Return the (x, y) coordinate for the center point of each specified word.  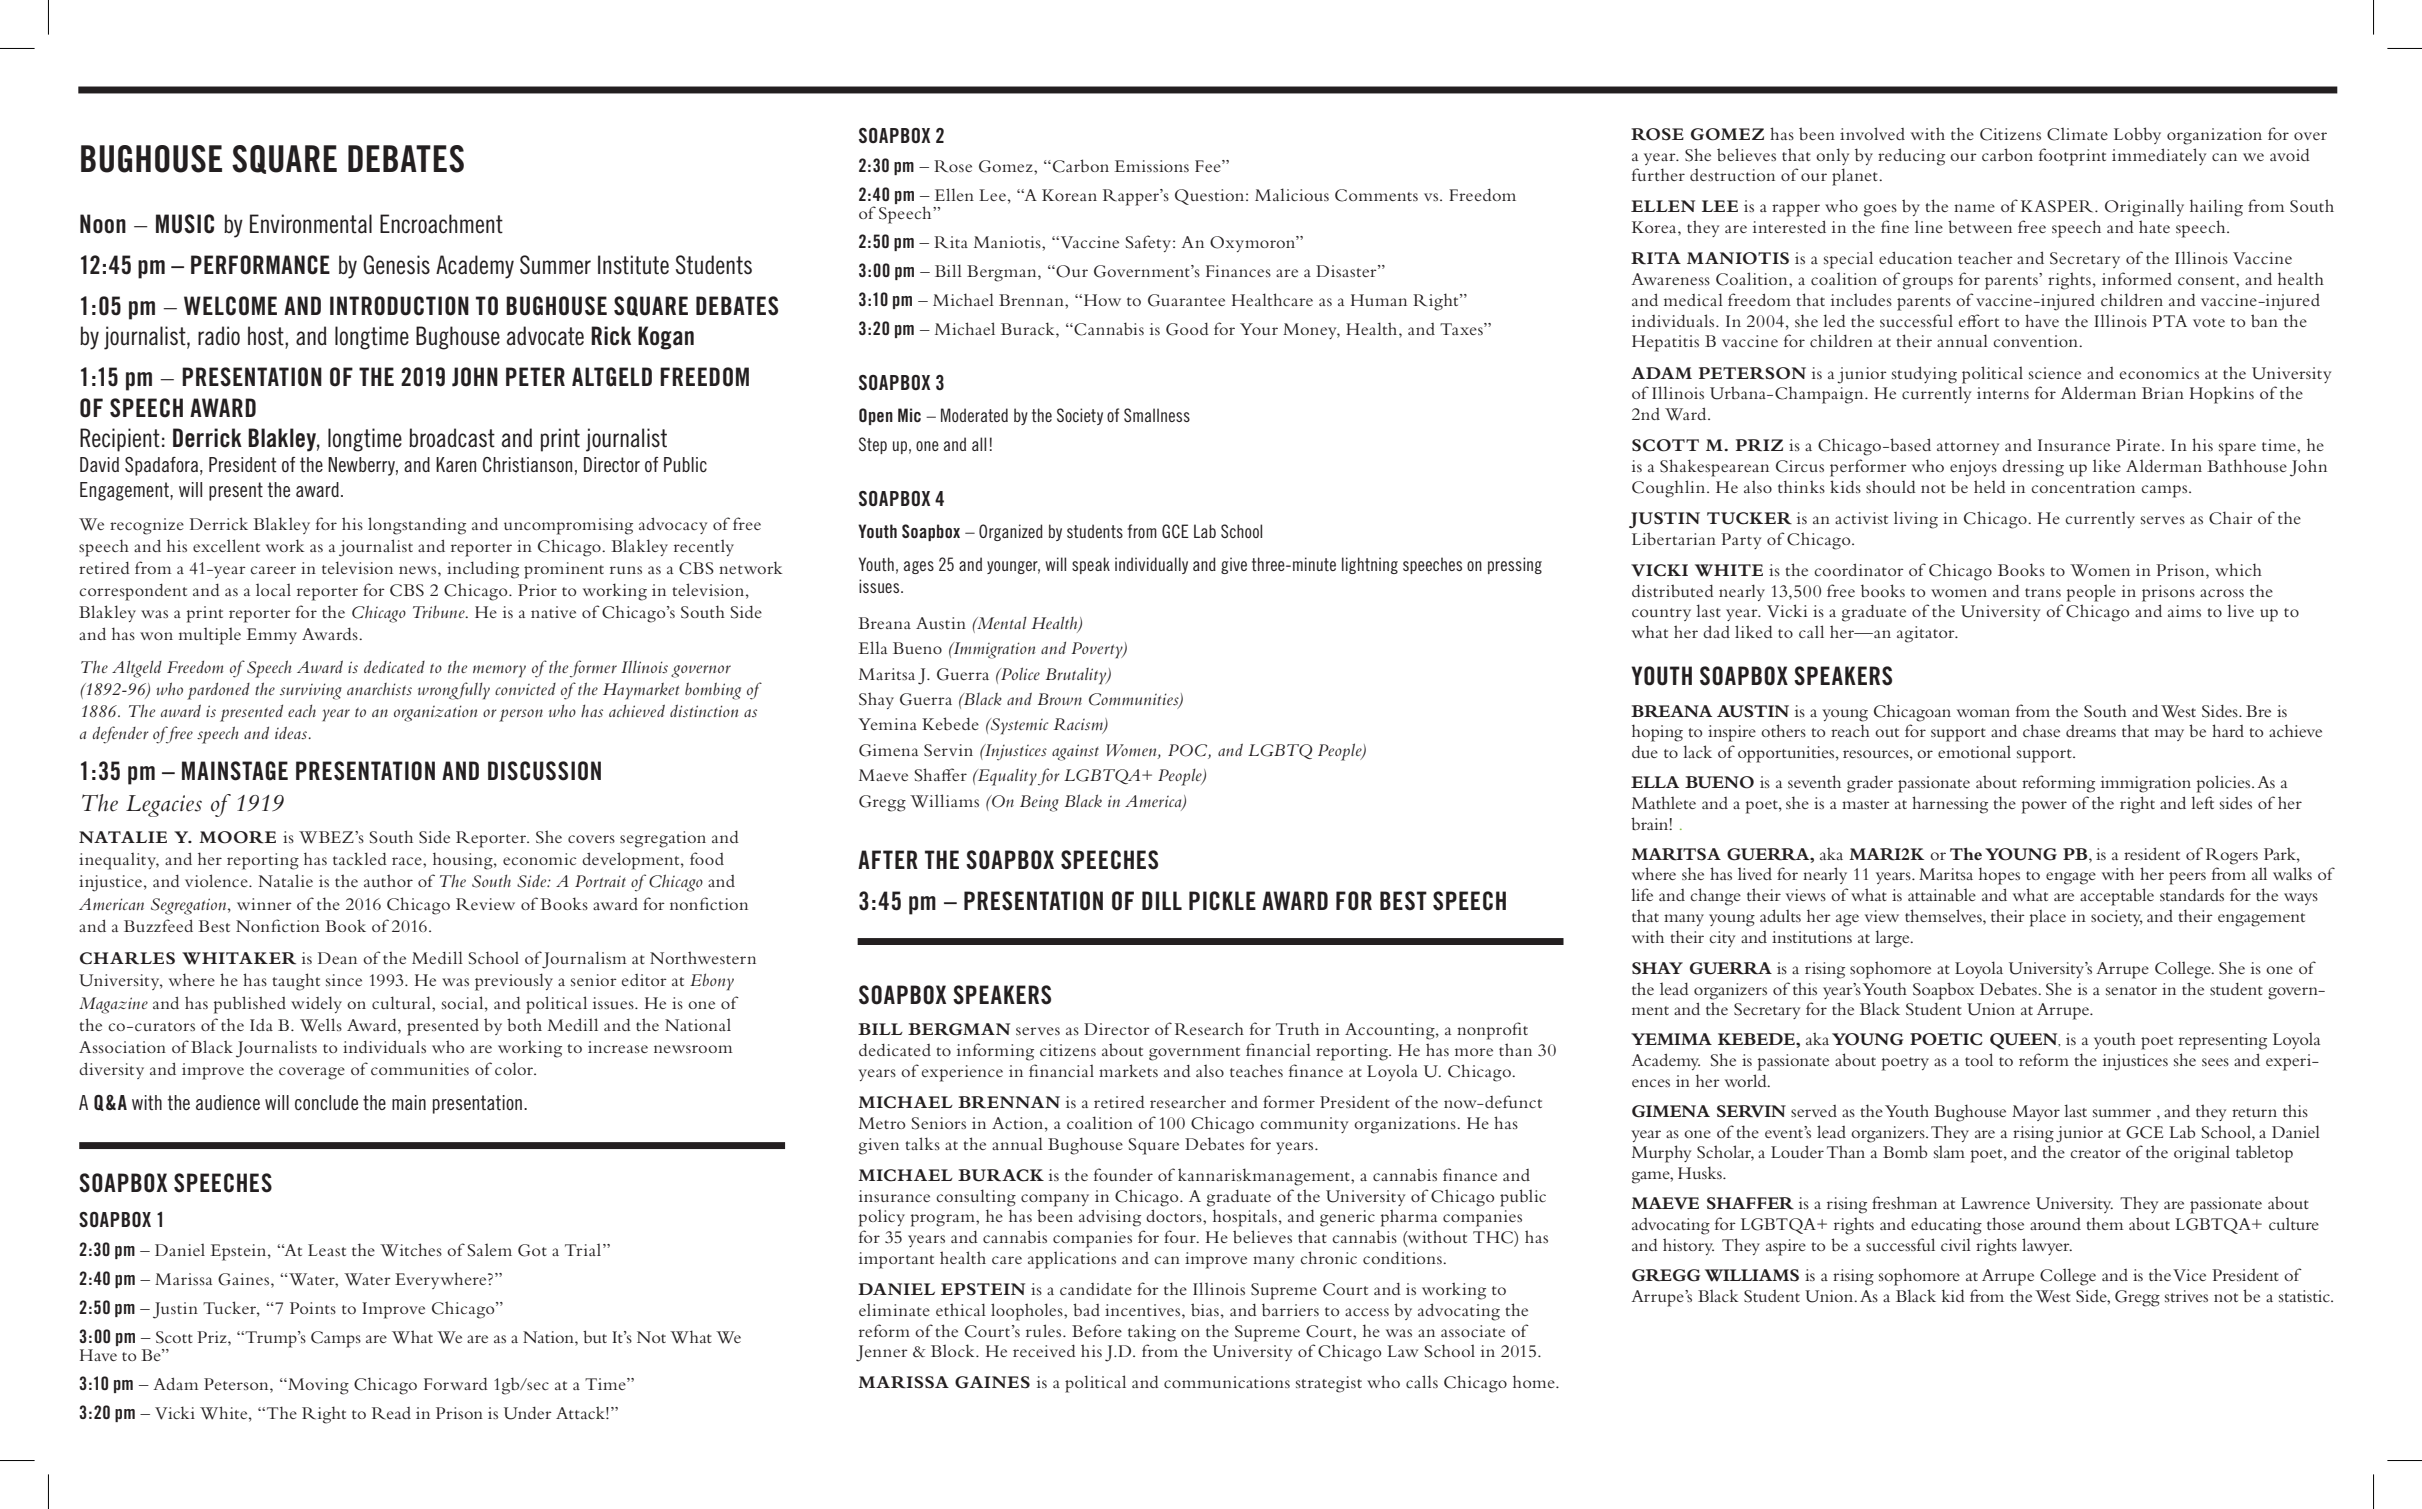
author (388, 880)
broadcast (452, 438)
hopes (1999, 876)
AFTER (888, 859)
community (1304, 1125)
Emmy (271, 636)
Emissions (1151, 166)
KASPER (2058, 206)
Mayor (2036, 1113)
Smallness (1157, 415)
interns (2003, 393)
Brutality (1077, 676)
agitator (1927, 634)
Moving (317, 1386)
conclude (326, 1102)
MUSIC (185, 224)
